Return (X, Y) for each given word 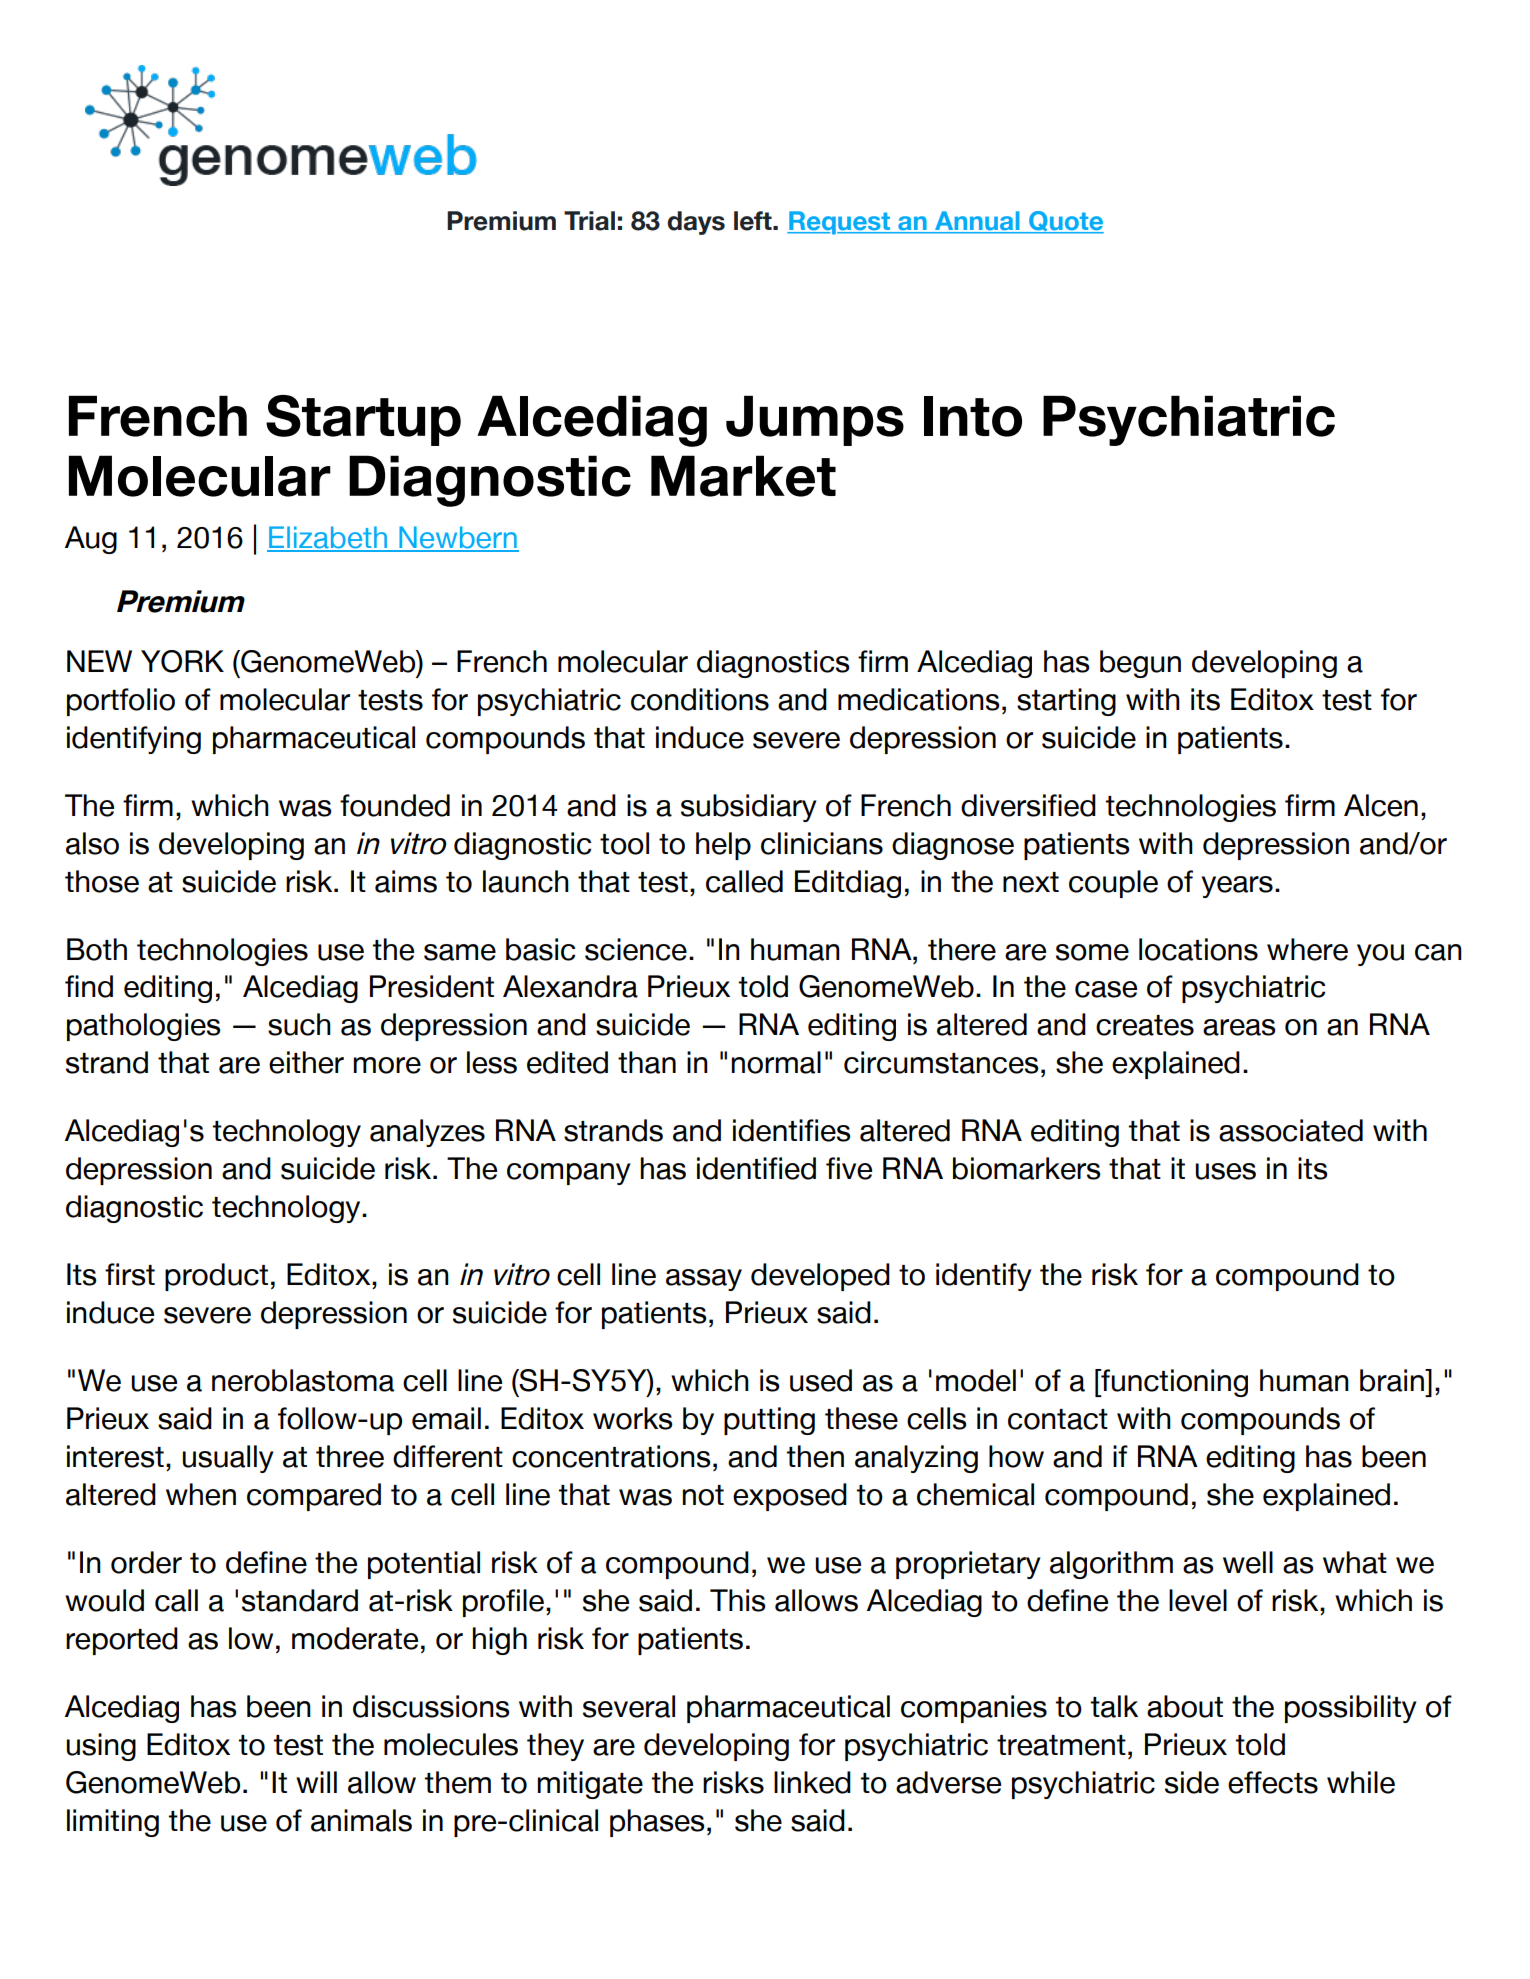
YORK (182, 661)
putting (769, 1421)
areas (1239, 1027)
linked (812, 1782)
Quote (1065, 222)
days (696, 223)
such (299, 1024)
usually (228, 1459)
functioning (1173, 1383)
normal (776, 1062)
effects (1273, 1782)
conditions (700, 699)
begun (1140, 664)
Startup (363, 420)
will (316, 1782)
